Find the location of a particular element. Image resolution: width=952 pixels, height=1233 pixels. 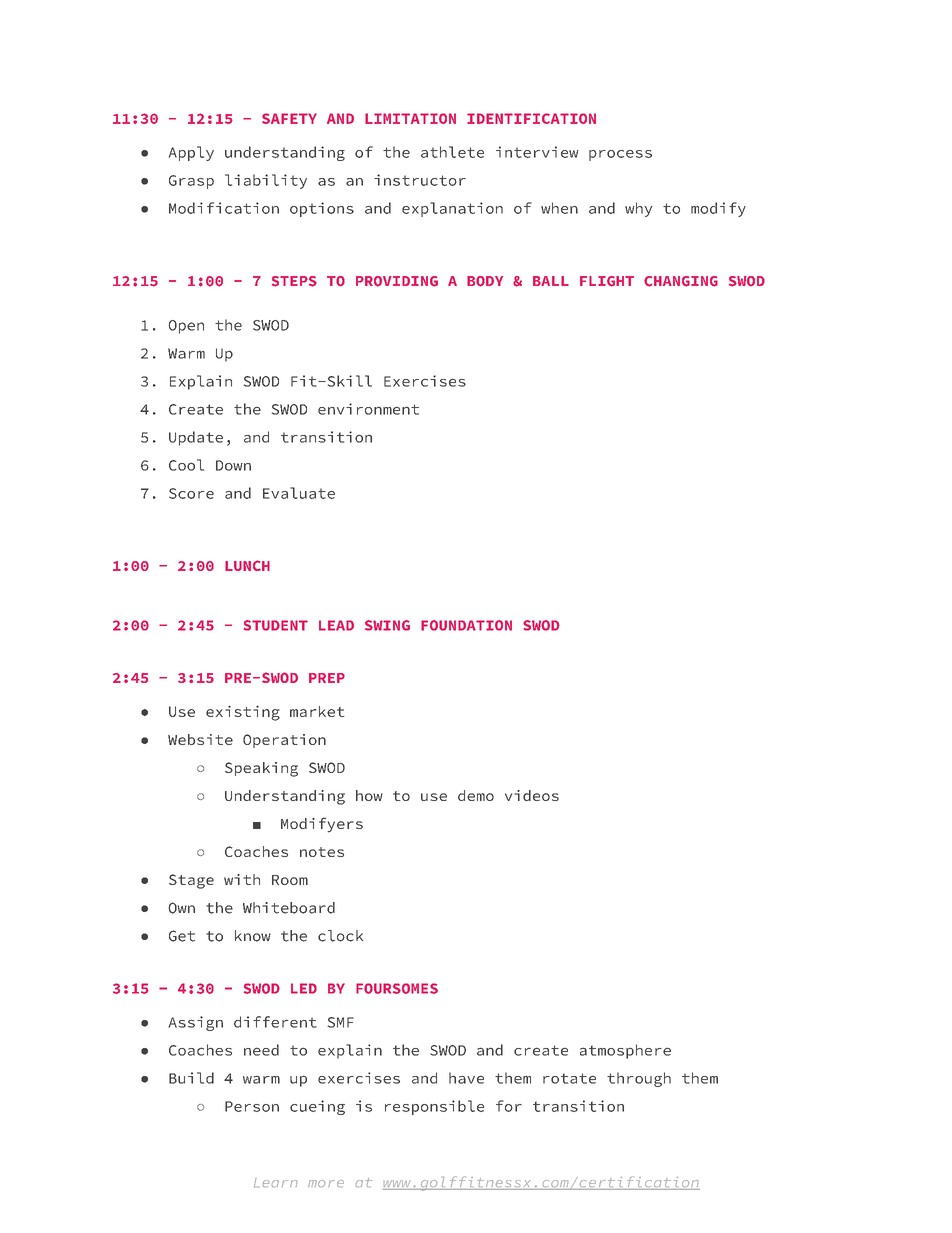

process is located at coordinates (620, 155).
